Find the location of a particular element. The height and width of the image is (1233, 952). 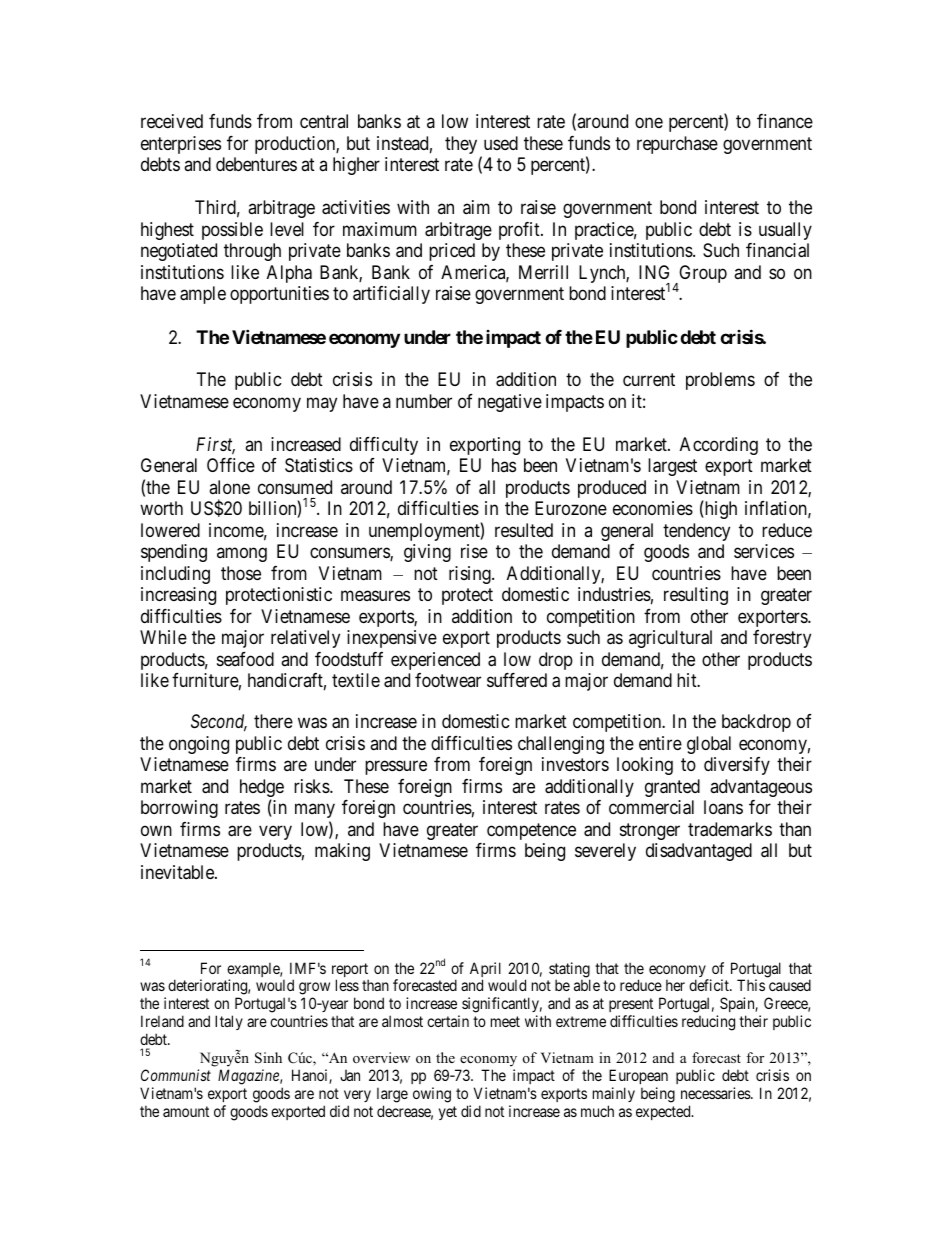

Second is located at coordinates (219, 722).
